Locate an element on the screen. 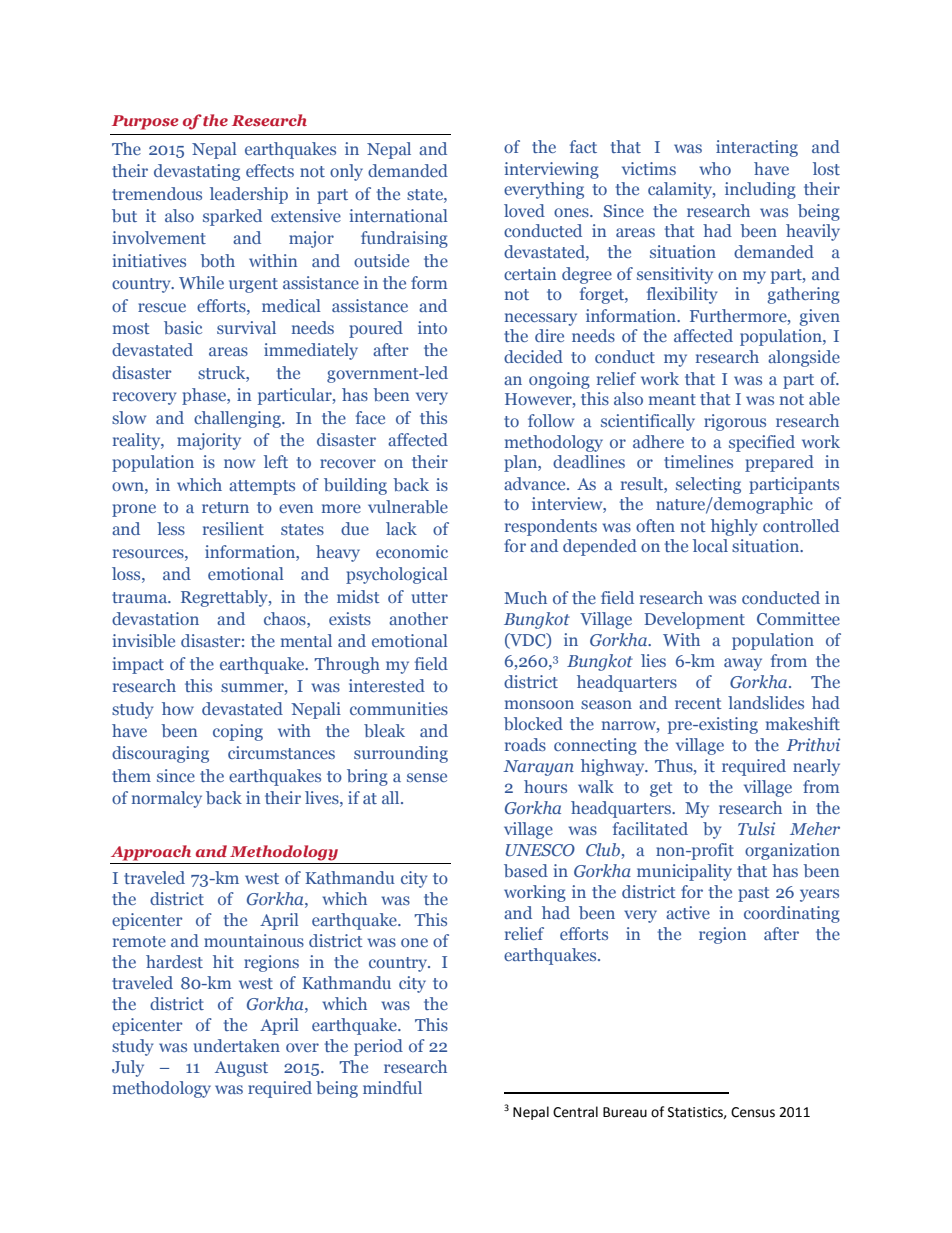 Image resolution: width=952 pixels, height=1233 pixels. utter is located at coordinates (430, 597).
